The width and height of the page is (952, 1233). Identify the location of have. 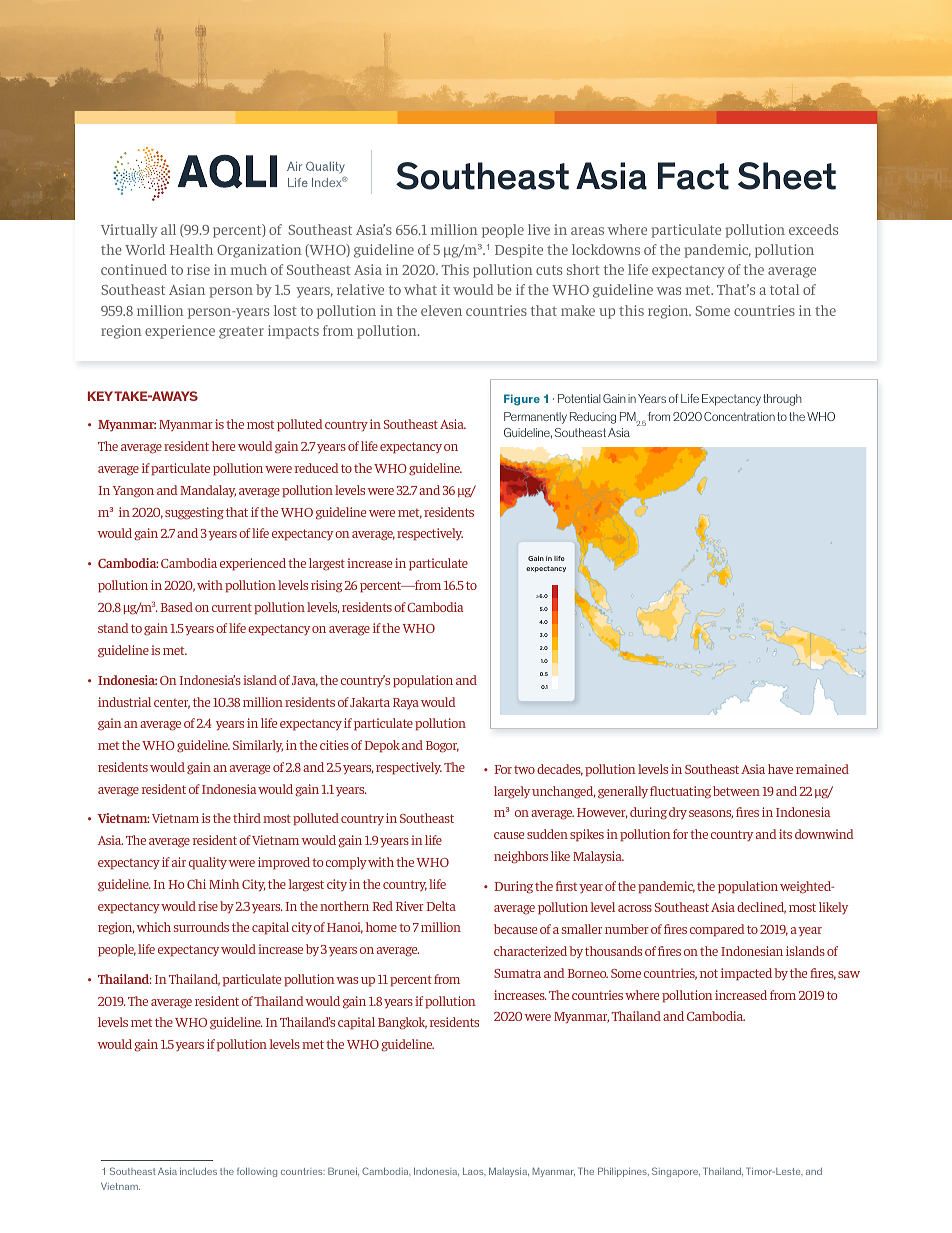
(780, 769).
